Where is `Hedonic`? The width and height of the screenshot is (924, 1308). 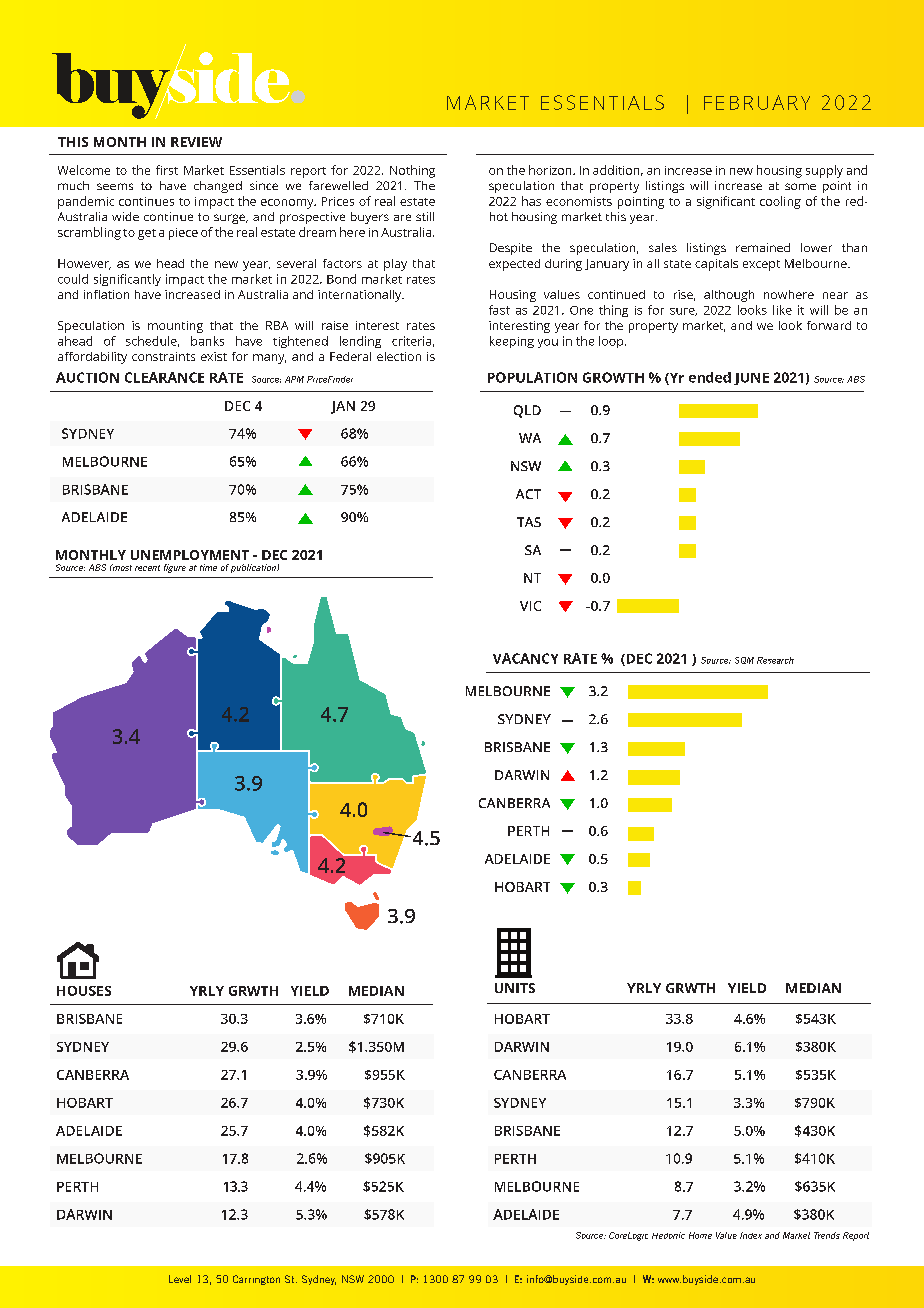 Hedonic is located at coordinates (668, 1235).
